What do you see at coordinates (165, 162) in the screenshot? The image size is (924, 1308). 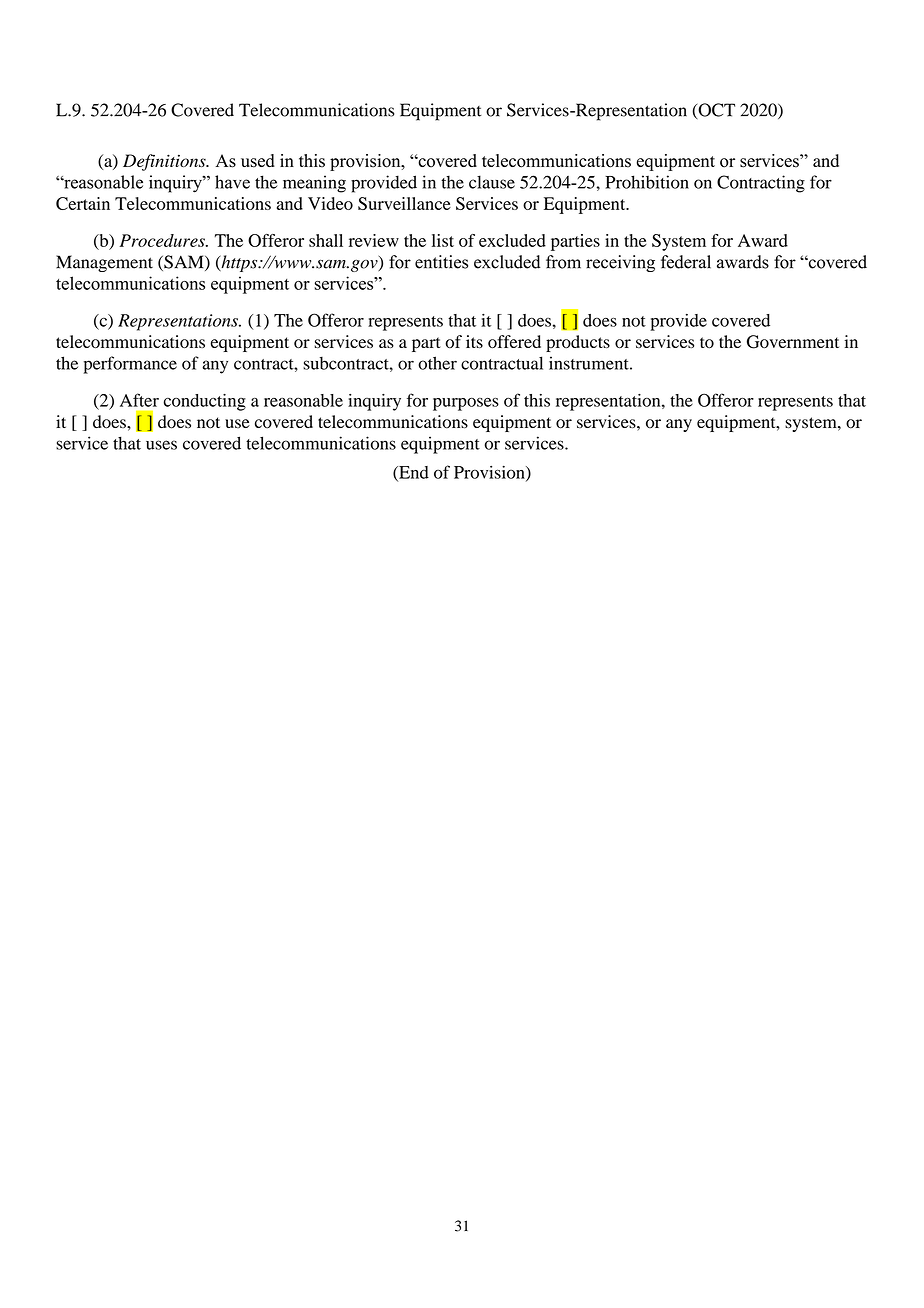 I see `Definitions` at bounding box center [165, 162].
